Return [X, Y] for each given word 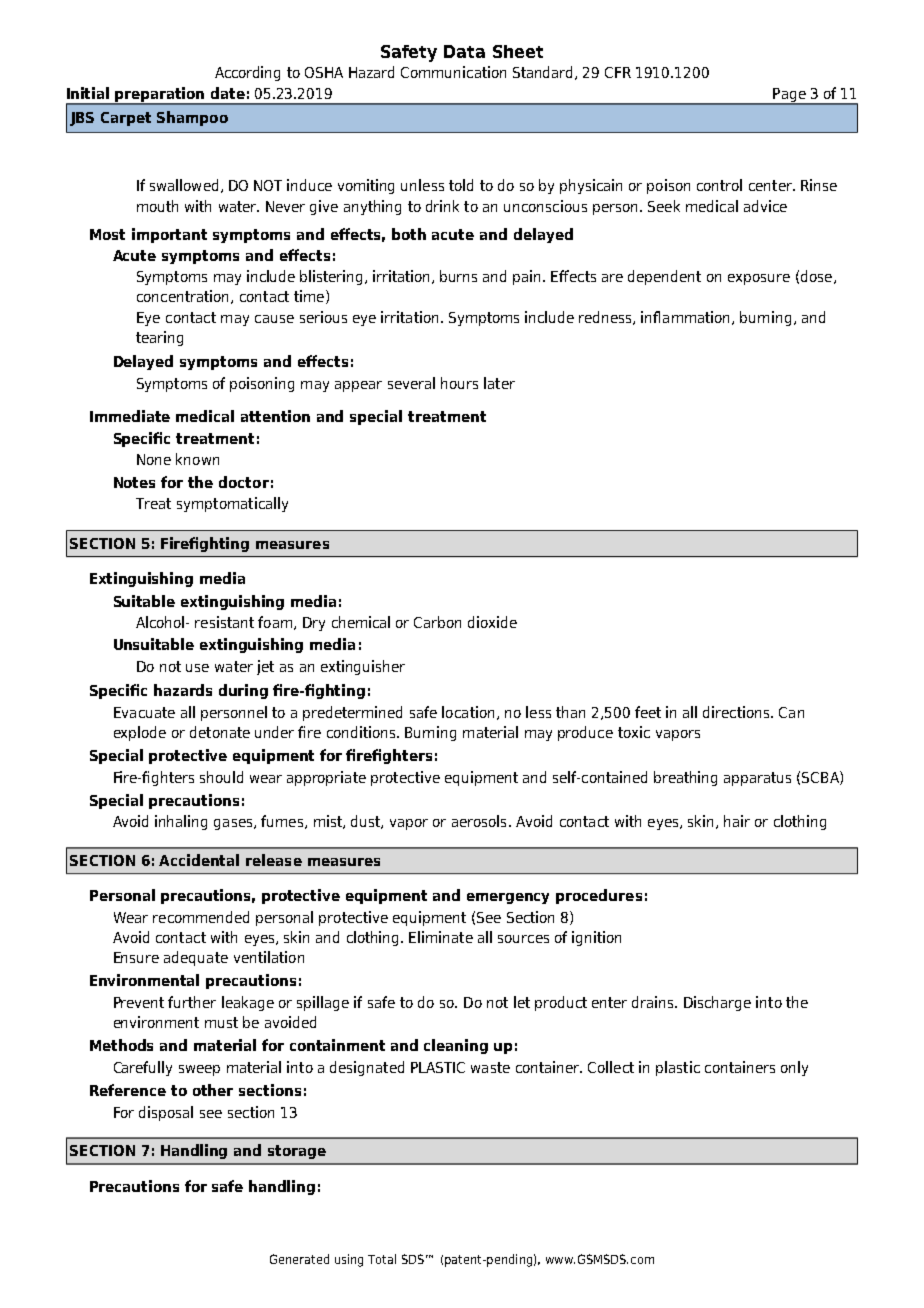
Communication [453, 72]
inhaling [181, 822]
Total [382, 1259]
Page [789, 96]
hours [459, 383]
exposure [759, 279]
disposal [166, 1113]
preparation [160, 95]
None [154, 459]
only [794, 1068]
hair [737, 821]
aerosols [479, 821]
